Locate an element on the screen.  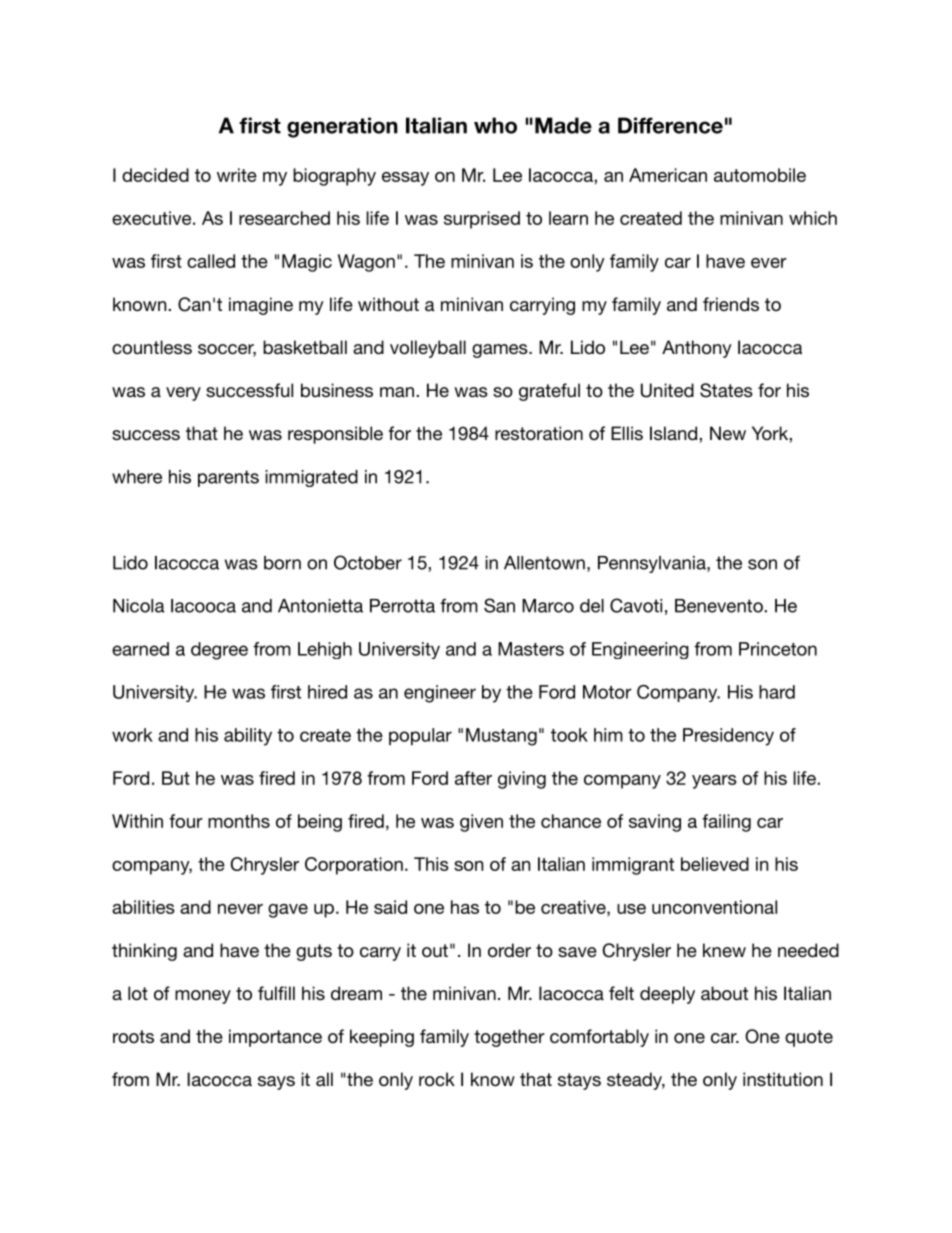
write is located at coordinates (237, 175).
